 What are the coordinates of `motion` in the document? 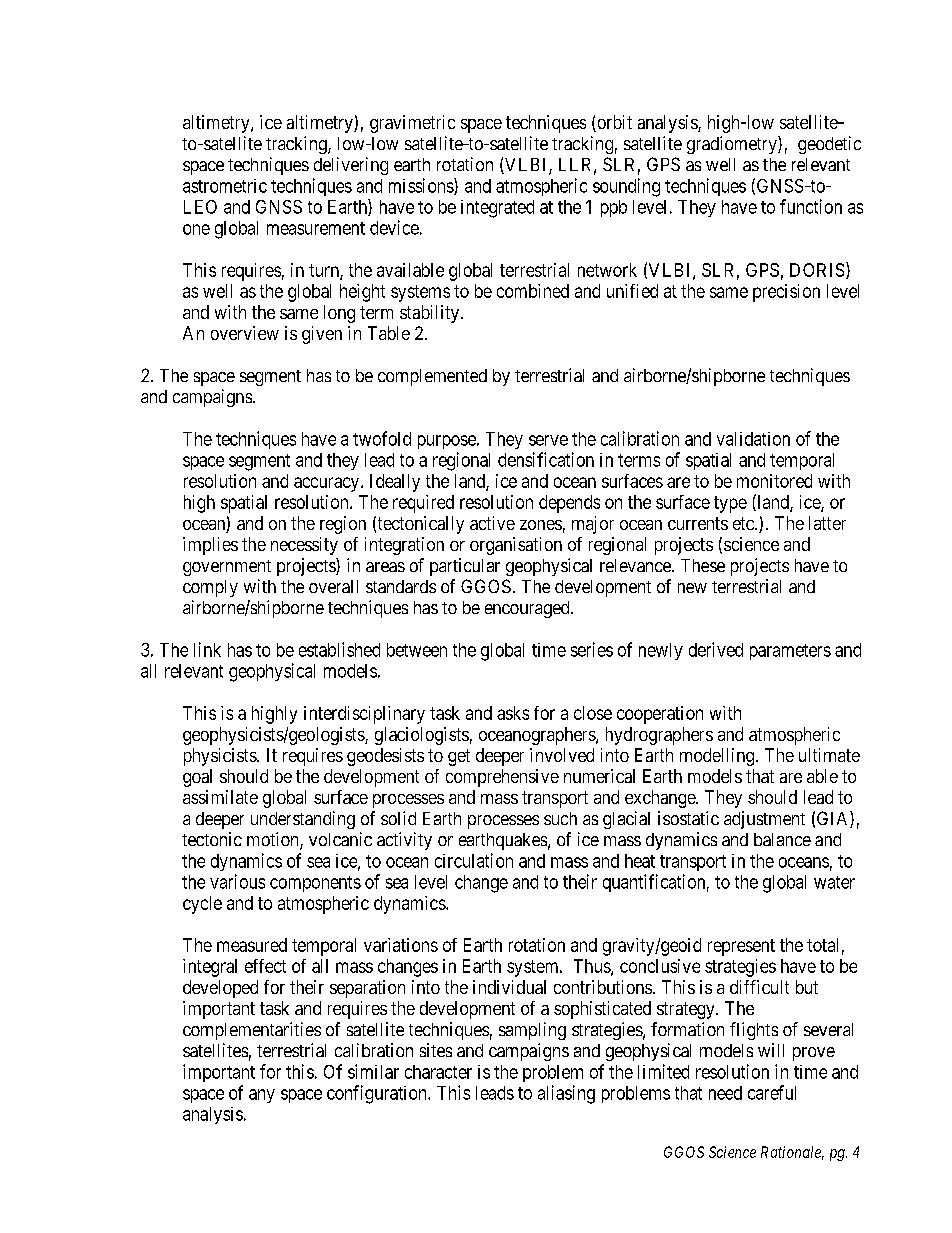 It's located at (274, 840).
